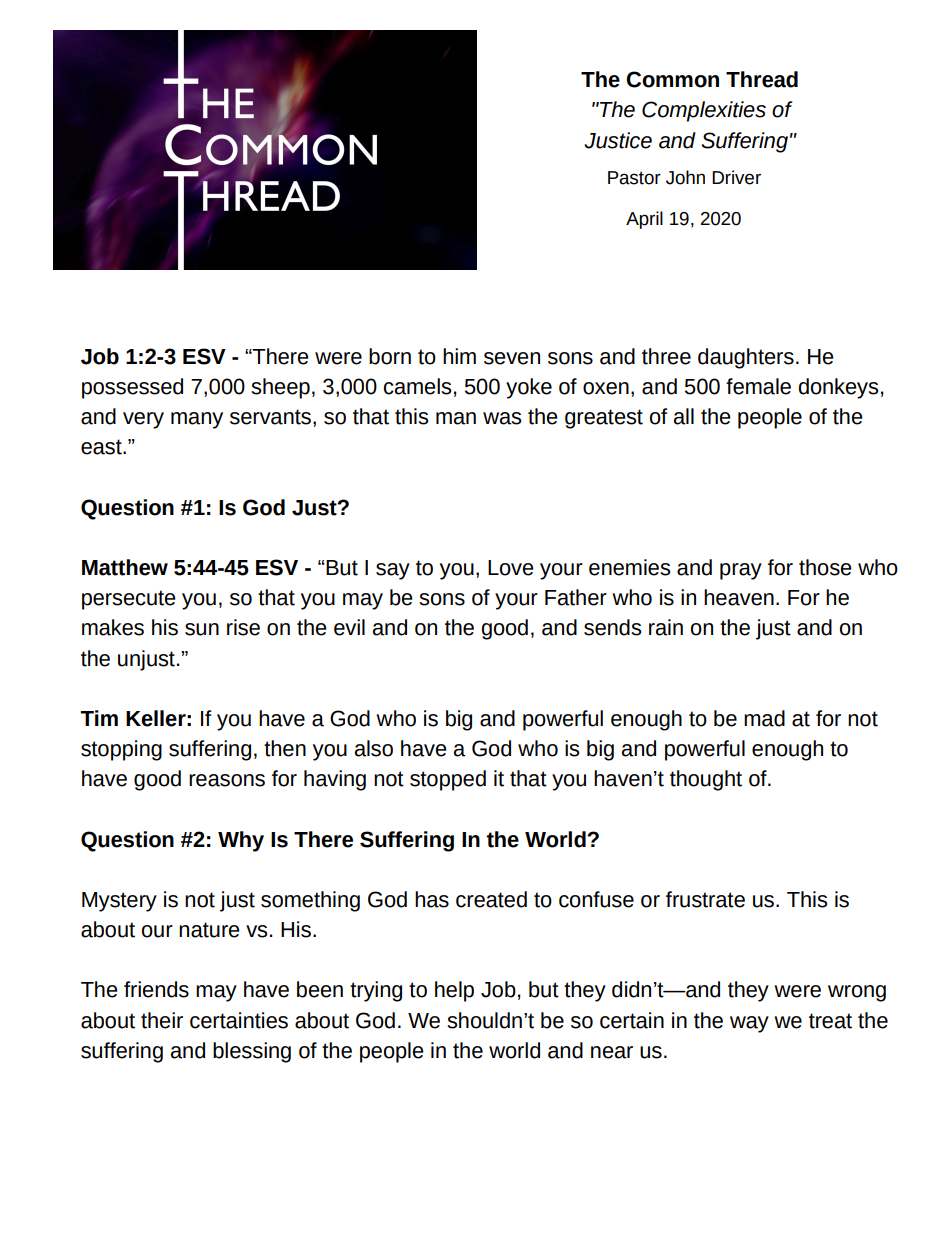 Image resolution: width=952 pixels, height=1233 pixels. I want to click on way, so click(749, 1024).
